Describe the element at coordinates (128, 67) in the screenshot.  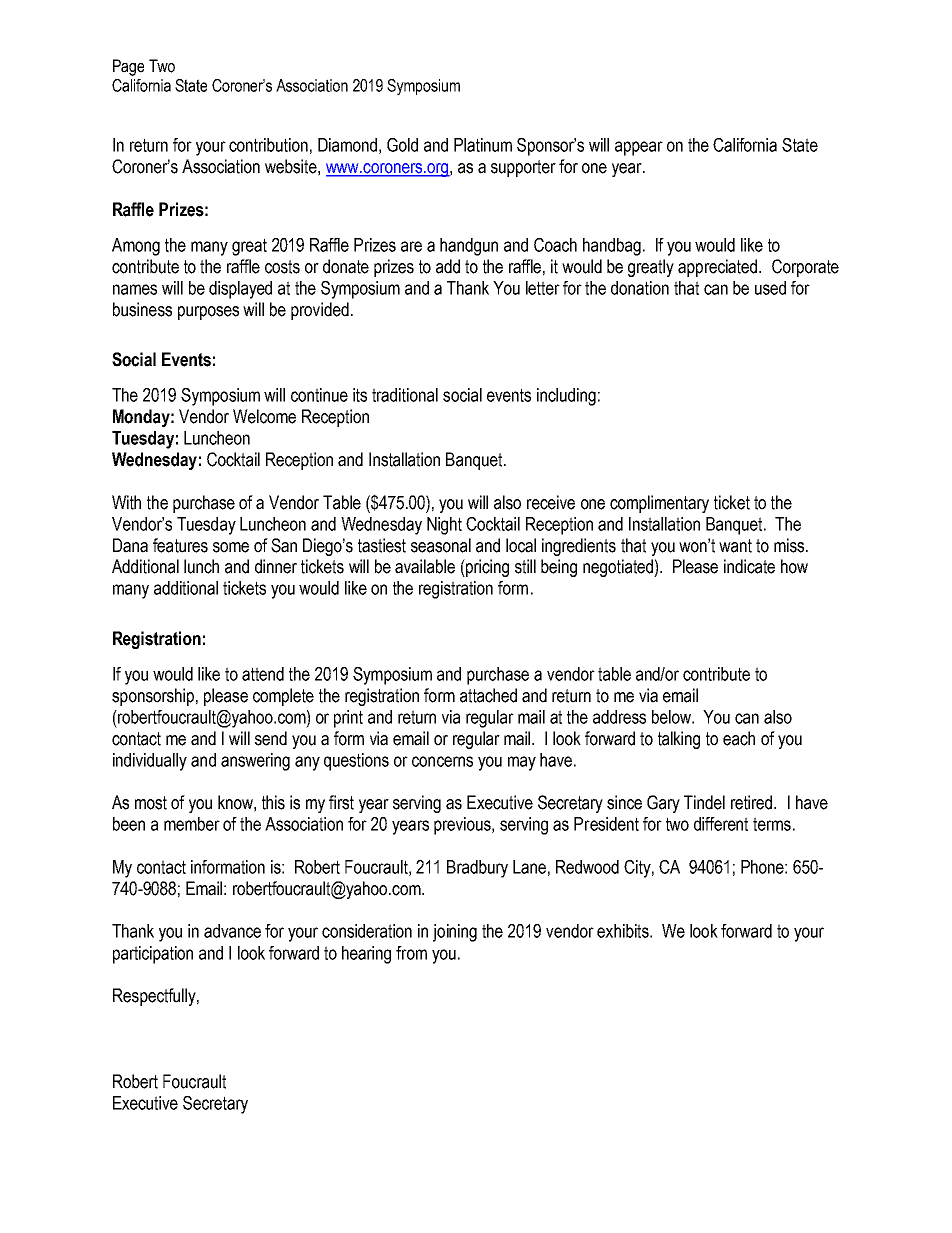
I see `Page` at that location.
